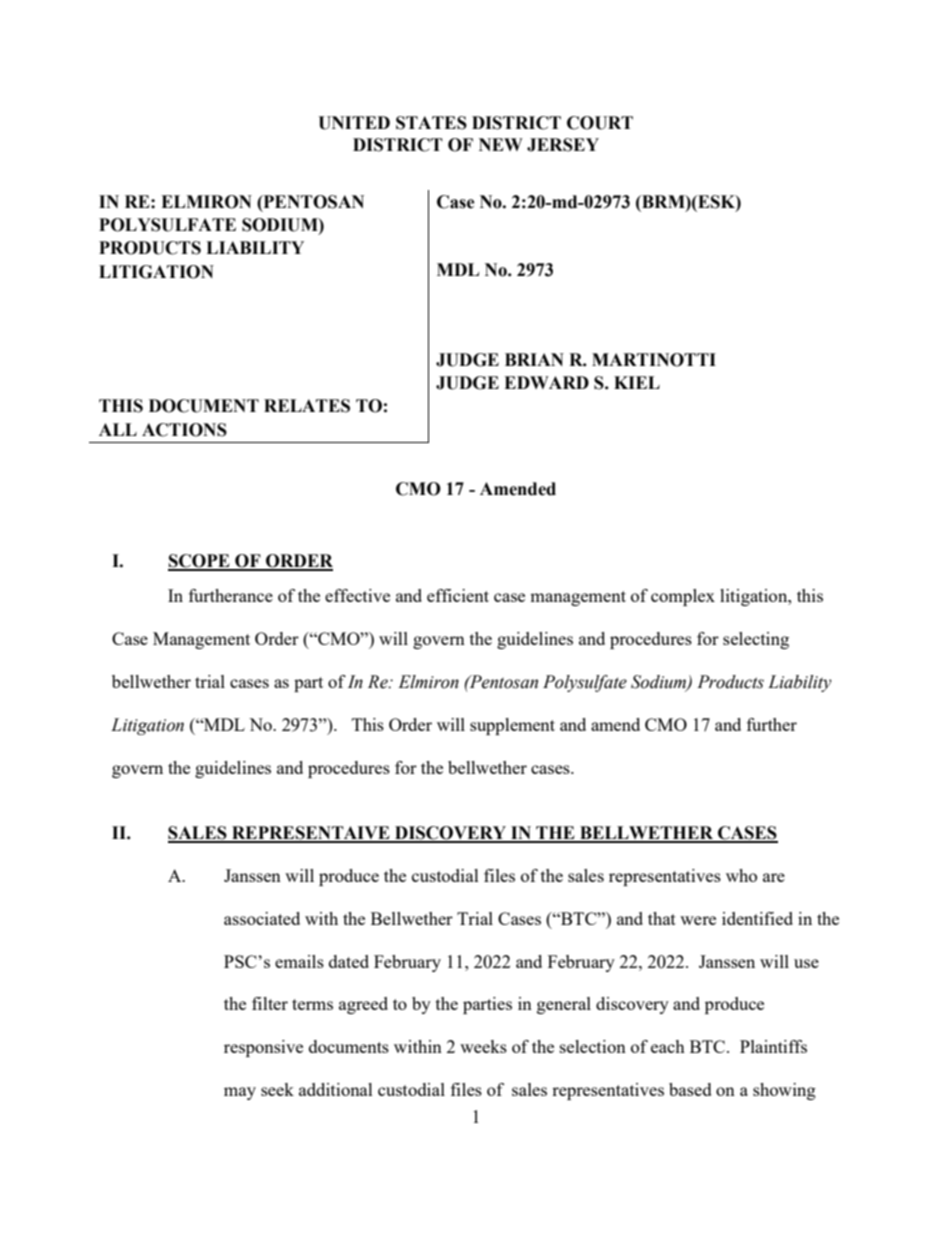  Describe the element at coordinates (354, 123) in the image. I see `UNITED` at that location.
